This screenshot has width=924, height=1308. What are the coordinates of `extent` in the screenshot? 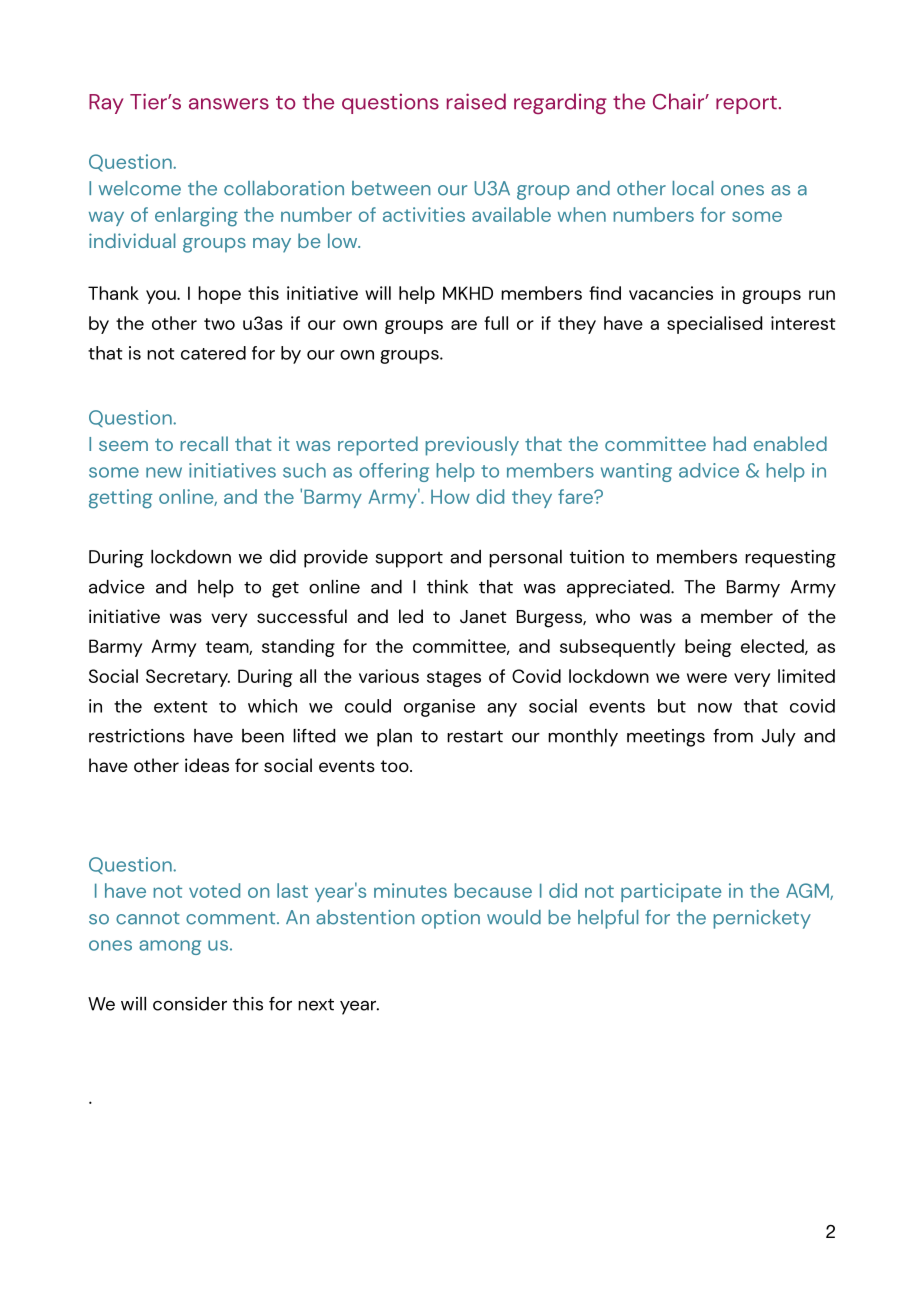 It's located at (180, 707).
